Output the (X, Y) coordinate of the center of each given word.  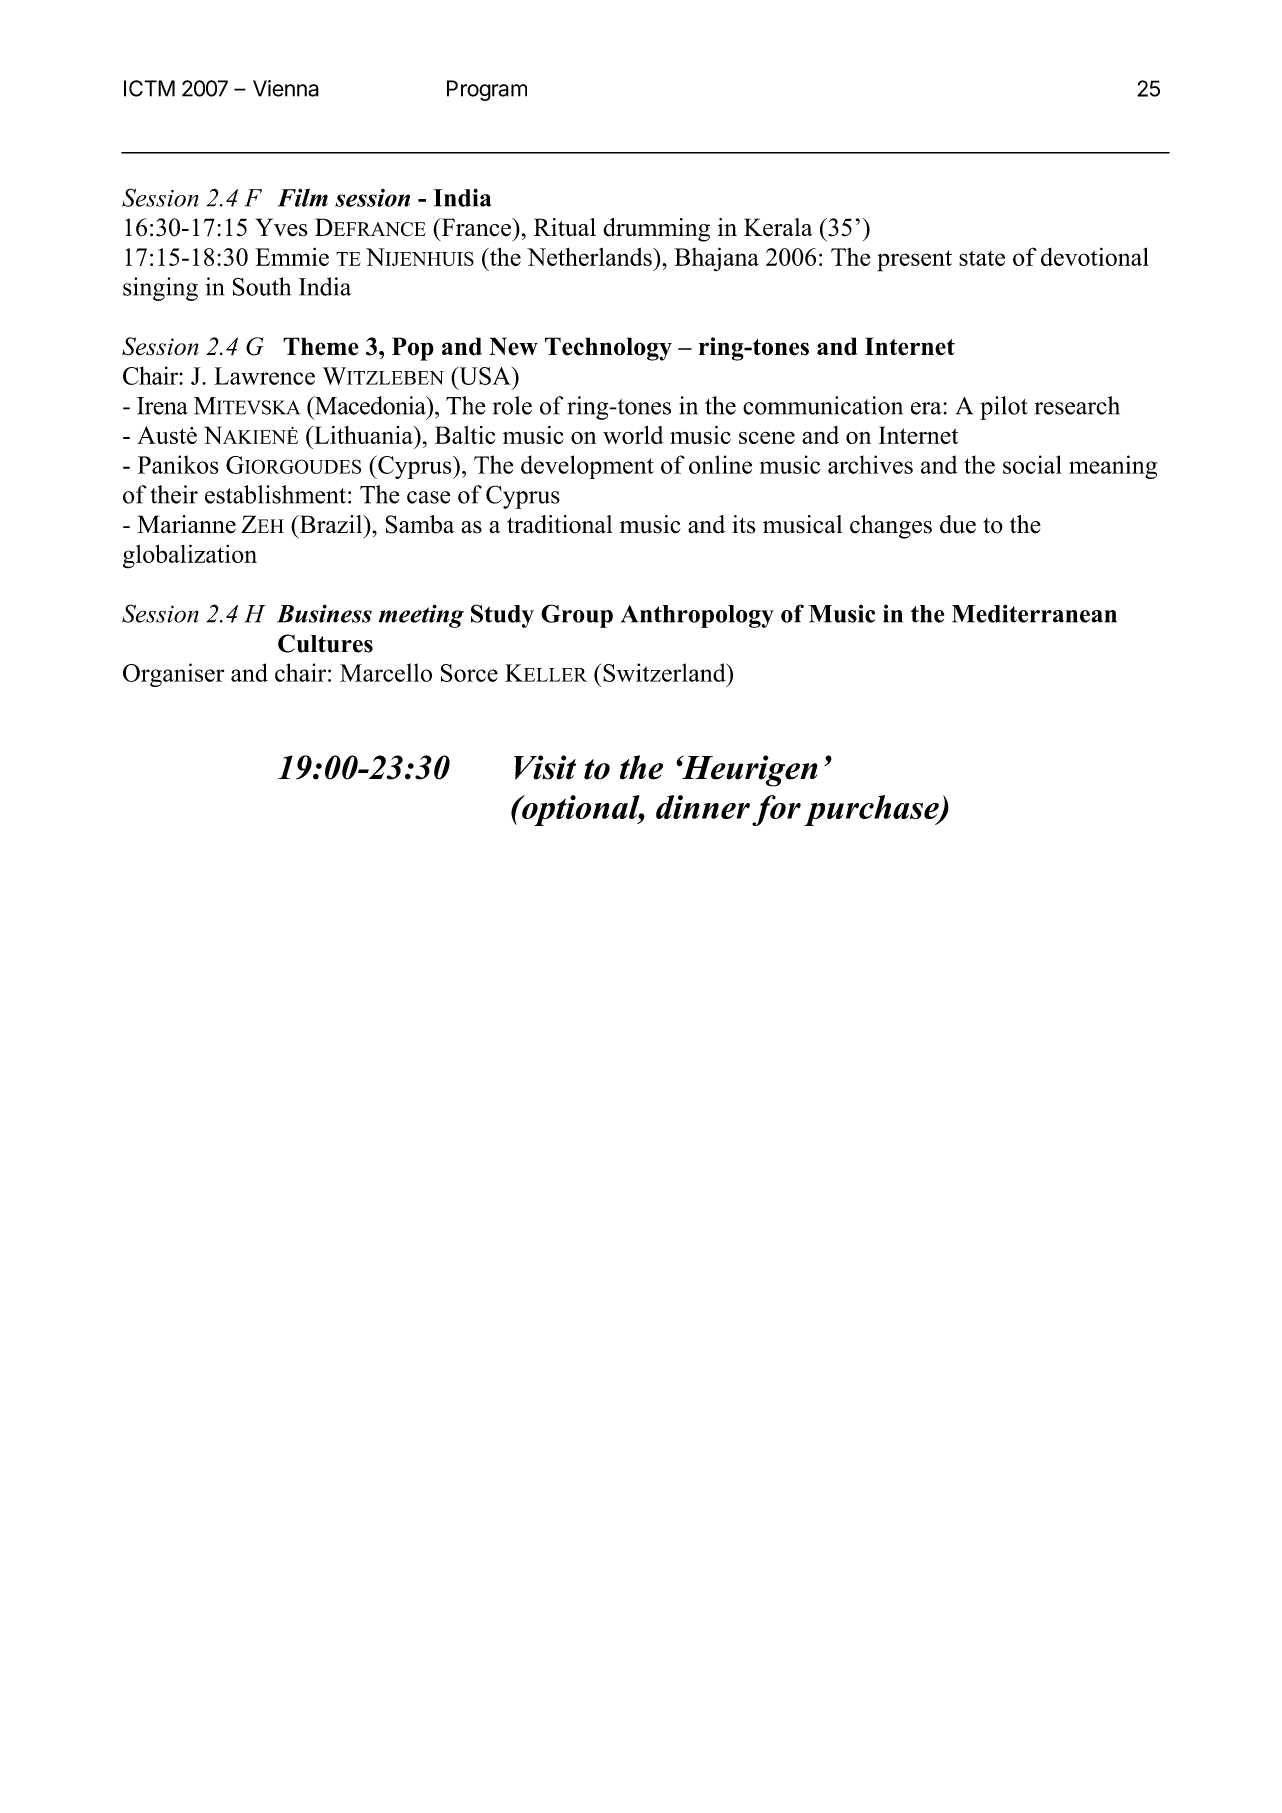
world (633, 435)
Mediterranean (1034, 613)
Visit (545, 767)
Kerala (778, 227)
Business (324, 613)
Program (487, 90)
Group (577, 616)
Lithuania (363, 435)
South (262, 286)
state (982, 258)
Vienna (286, 88)
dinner (703, 807)
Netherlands (590, 257)
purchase (872, 810)
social (1032, 464)
